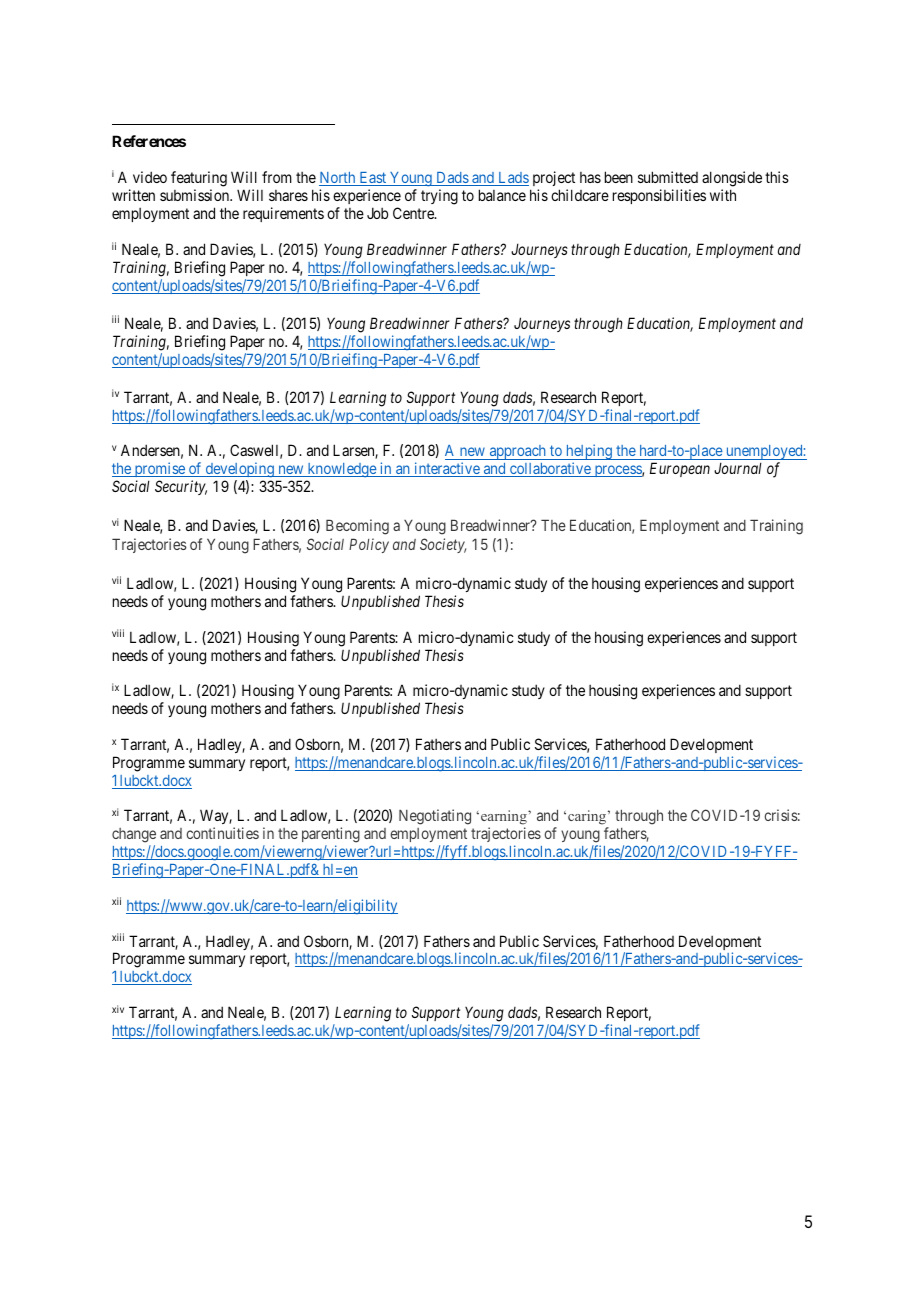 The width and height of the screenshot is (924, 1308). What do you see at coordinates (439, 197) in the screenshot?
I see `trying` at bounding box center [439, 197].
